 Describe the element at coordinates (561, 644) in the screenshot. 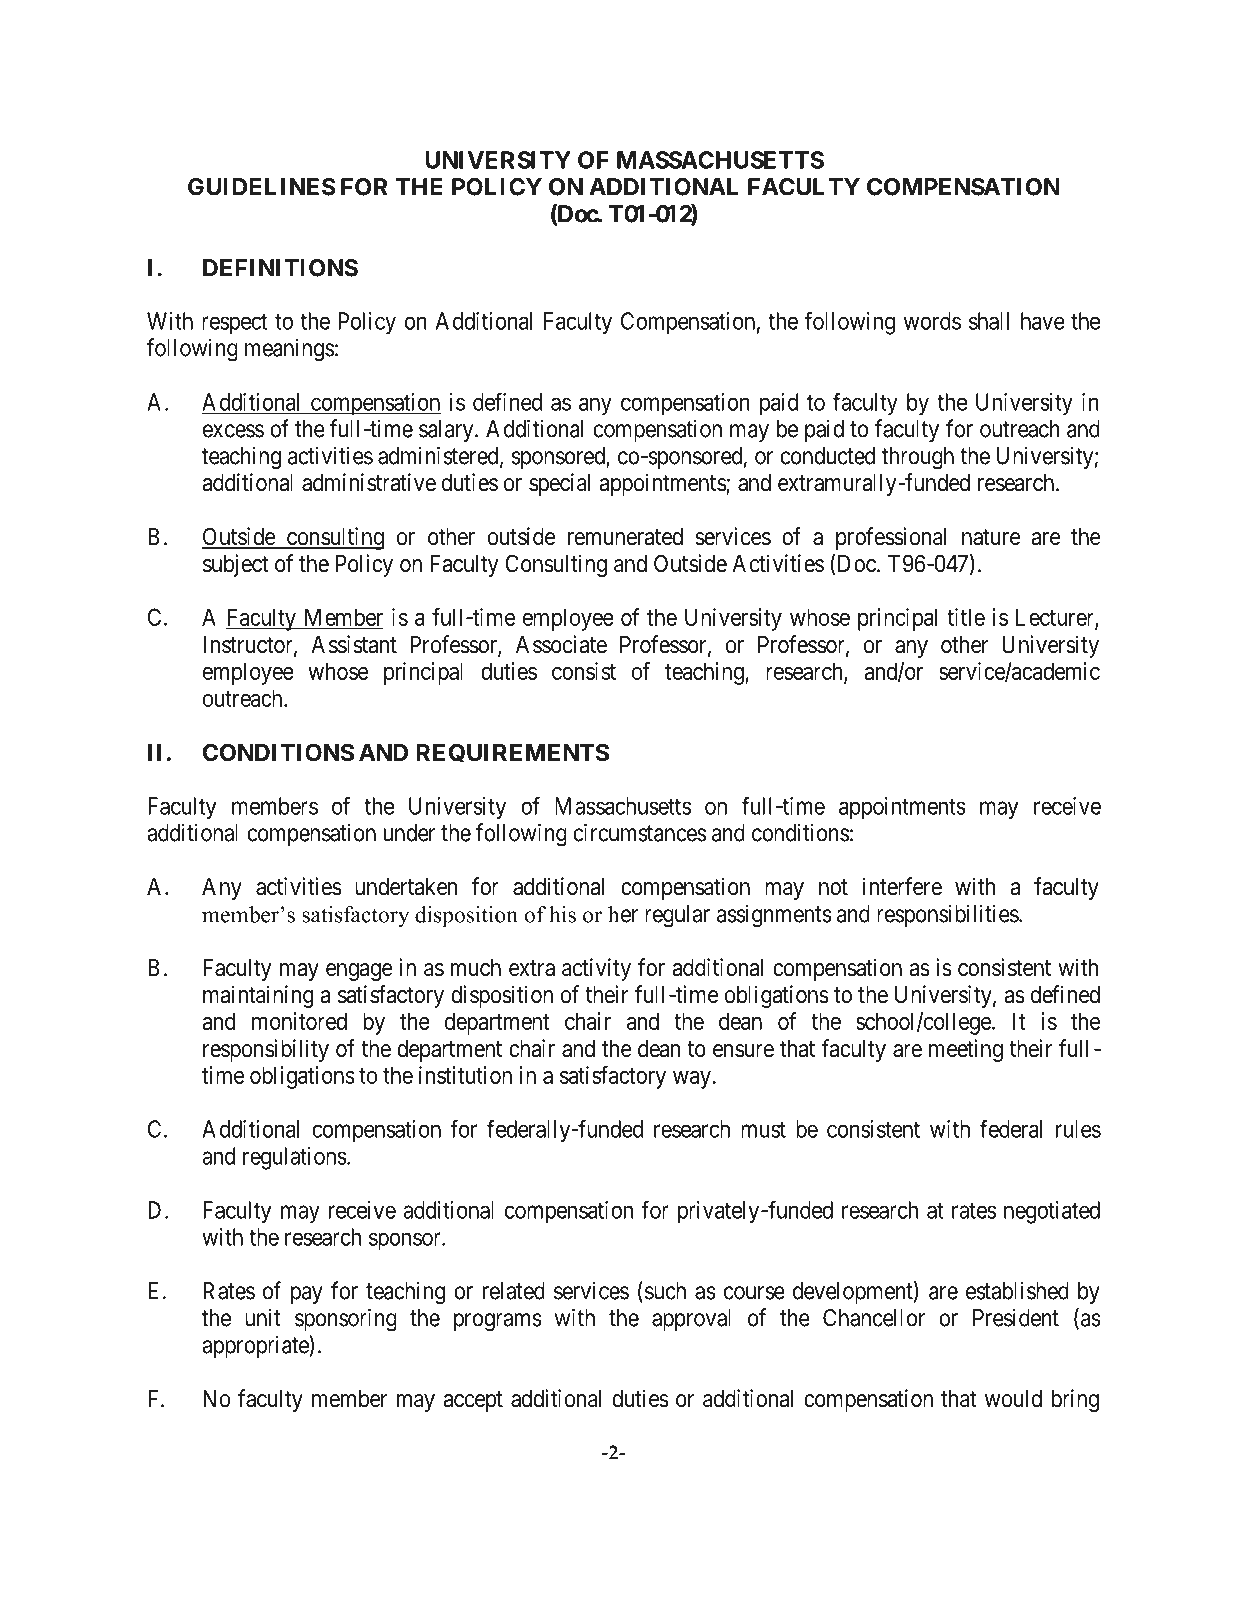

I see `Associate` at that location.
